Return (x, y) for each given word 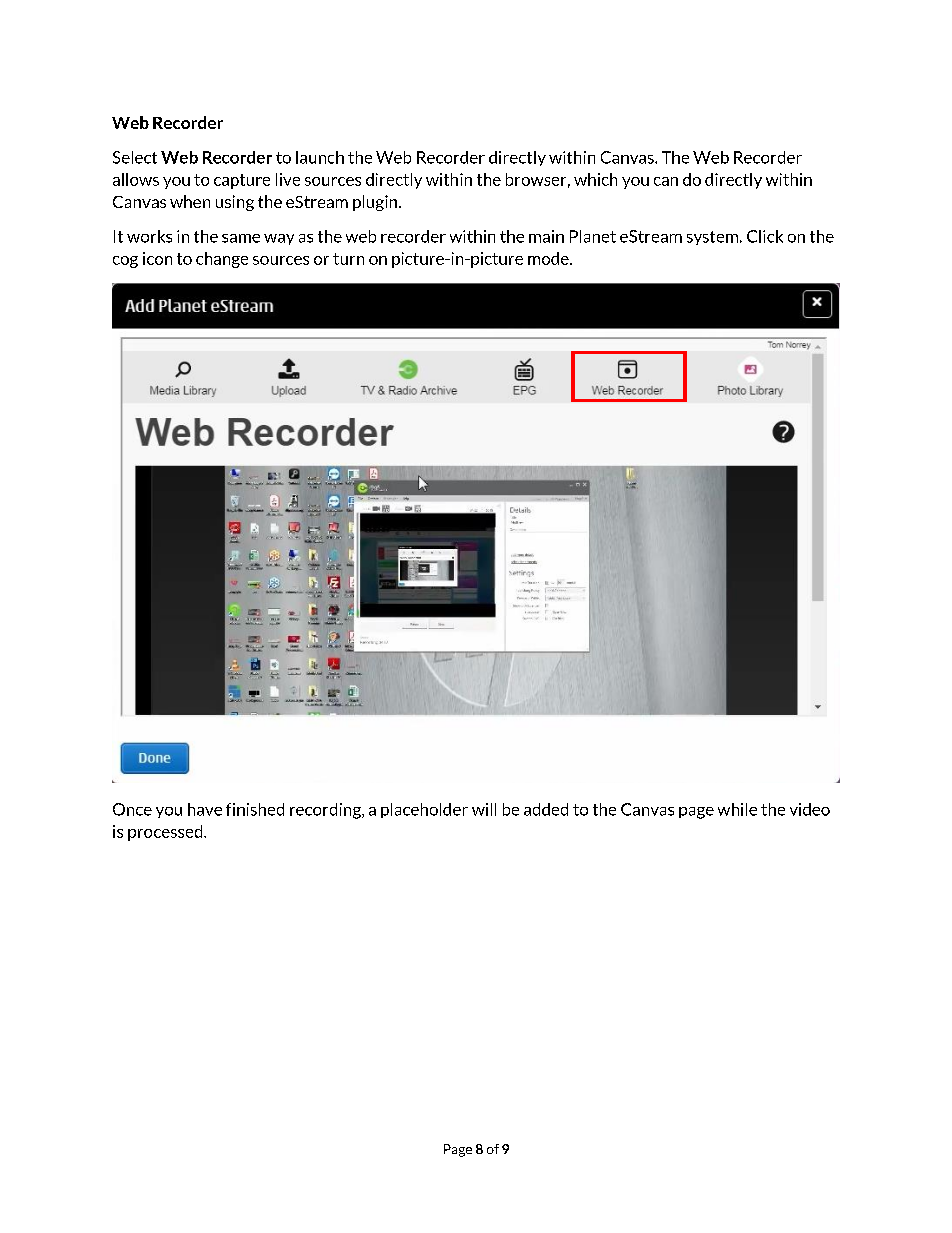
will (484, 809)
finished (255, 809)
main (546, 236)
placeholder (424, 810)
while (737, 809)
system (712, 238)
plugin (376, 203)
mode (549, 258)
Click (765, 236)
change (222, 260)
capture (242, 181)
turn (348, 259)
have (205, 809)
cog (125, 262)
